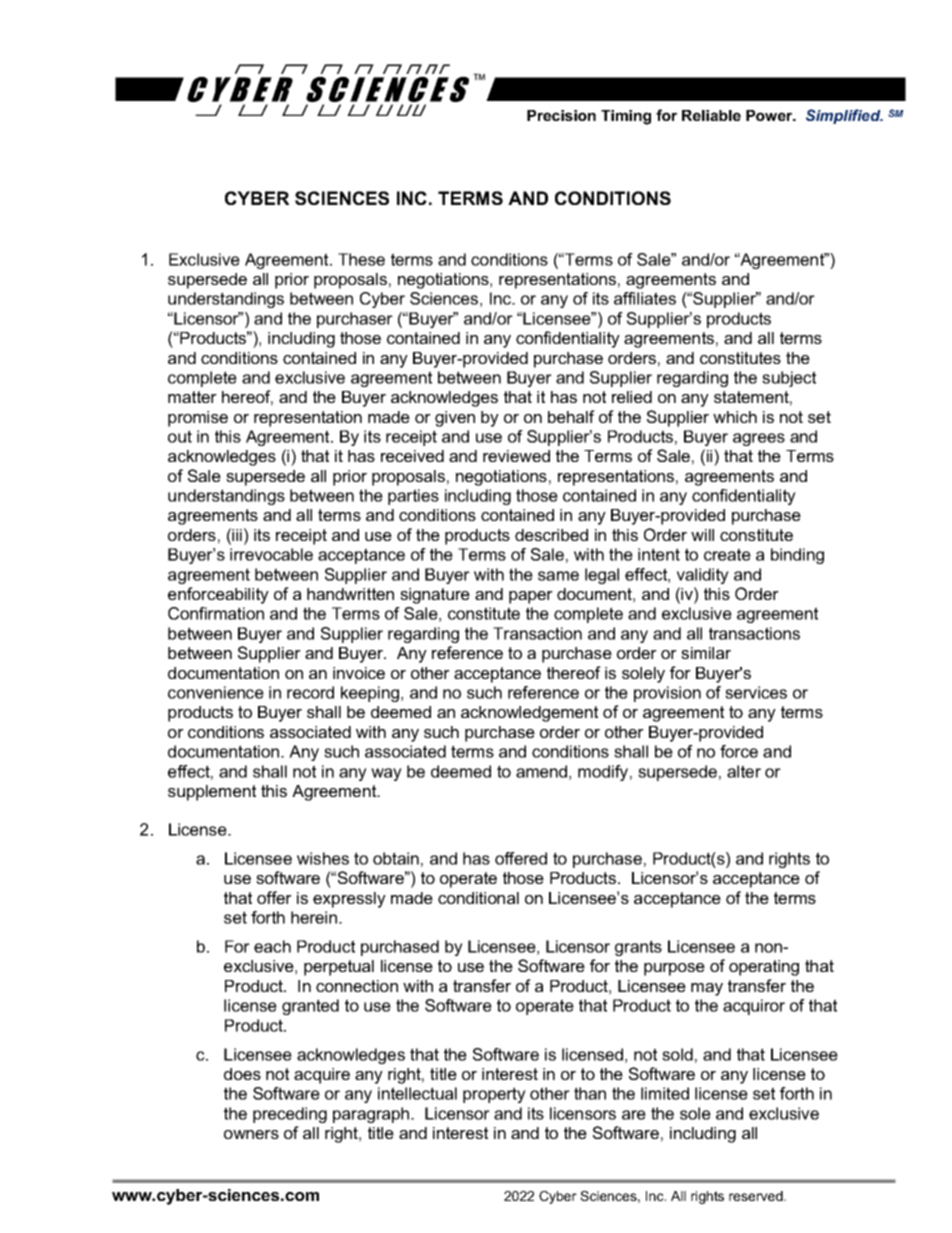 This screenshot has height=1233, width=952. Describe the element at coordinates (735, 417) in the screenshot. I see `which` at that location.
